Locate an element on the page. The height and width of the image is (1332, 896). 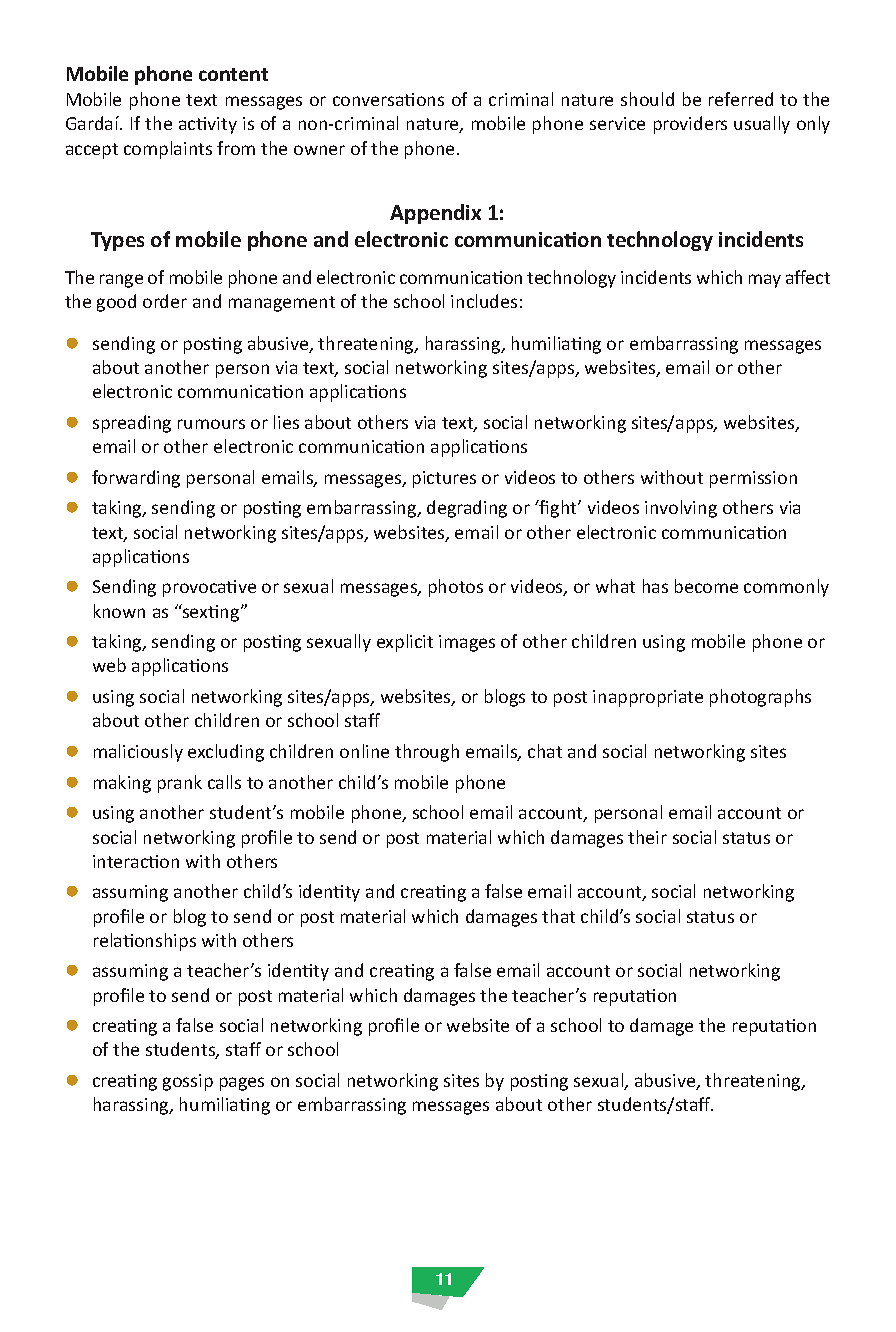
conversations is located at coordinates (388, 99).
